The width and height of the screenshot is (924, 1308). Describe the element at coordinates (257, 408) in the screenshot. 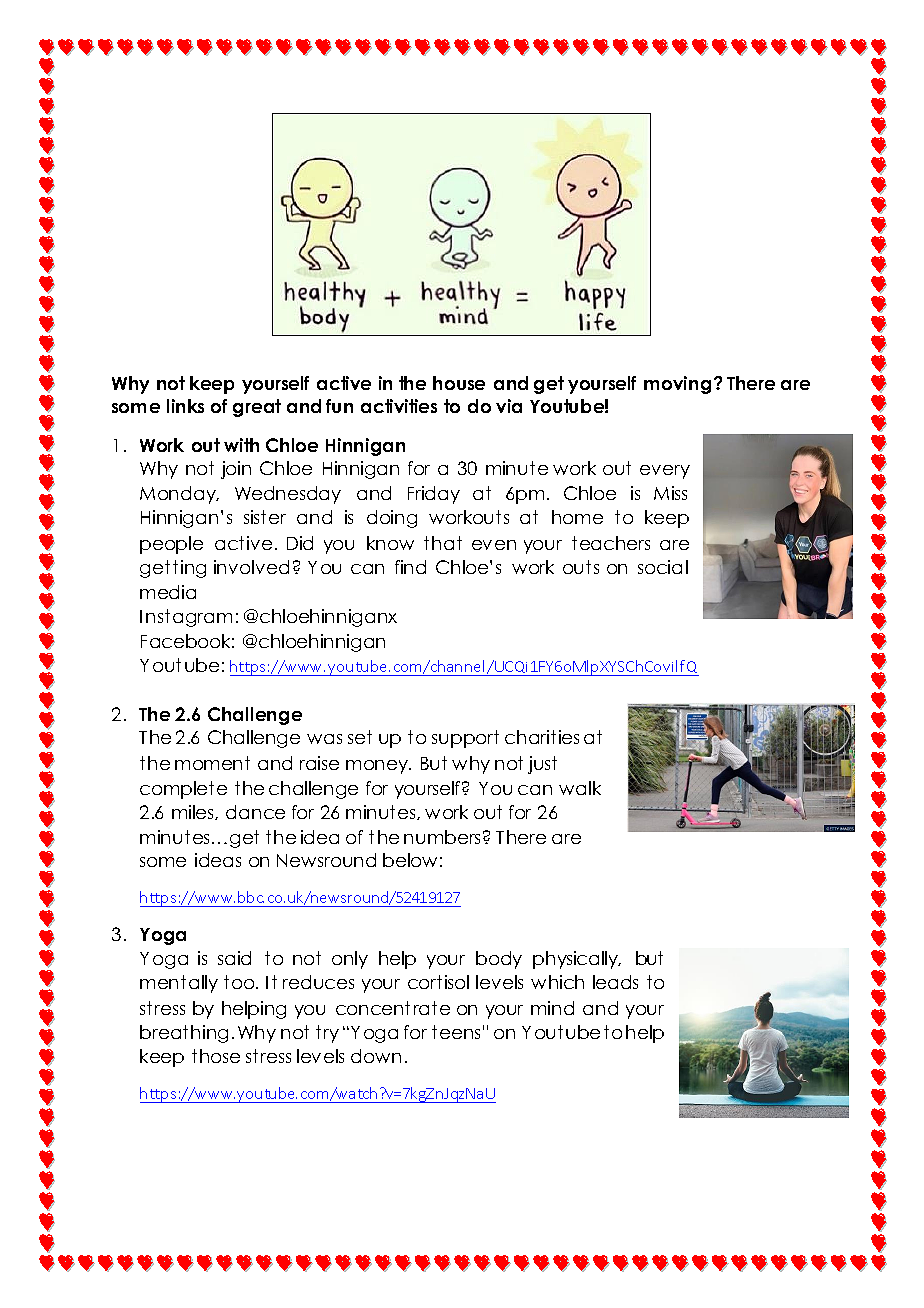

I see `great` at that location.
